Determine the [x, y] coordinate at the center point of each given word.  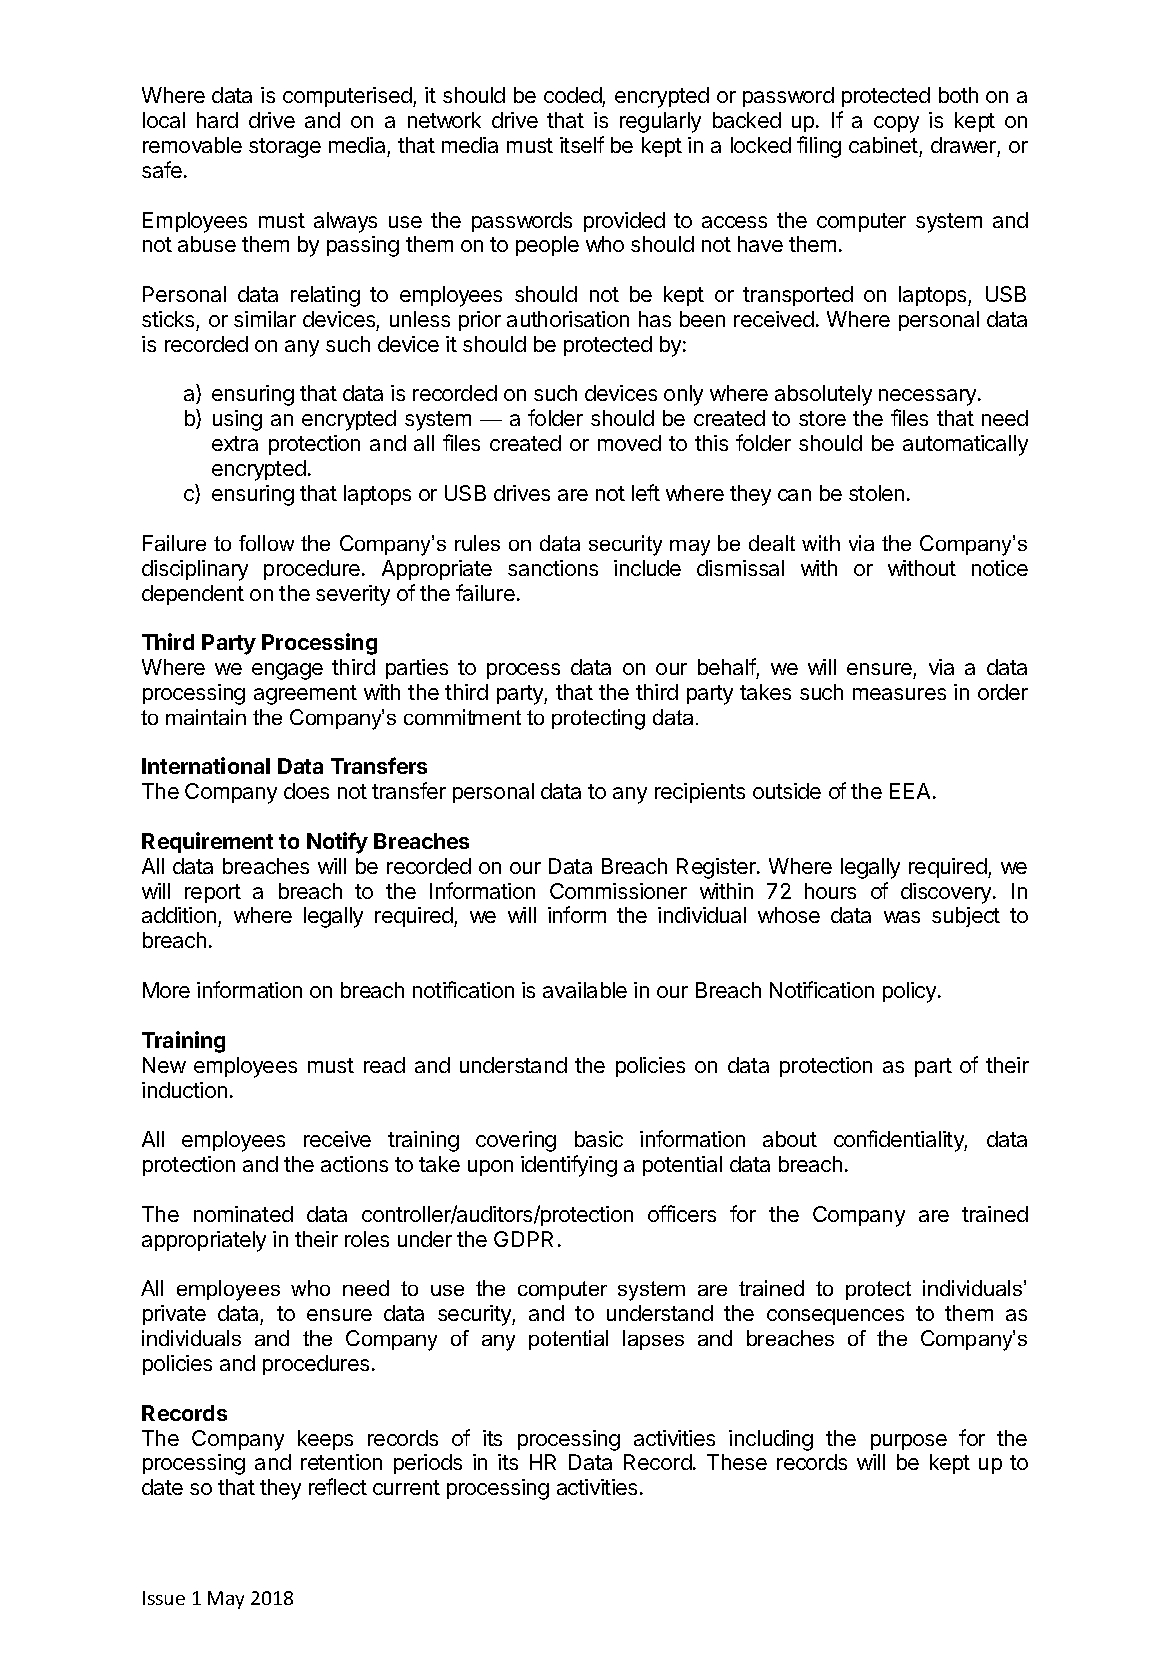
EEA [912, 791]
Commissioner [618, 891]
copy [896, 124]
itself [582, 144]
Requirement [207, 842]
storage [285, 148]
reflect [338, 1486]
